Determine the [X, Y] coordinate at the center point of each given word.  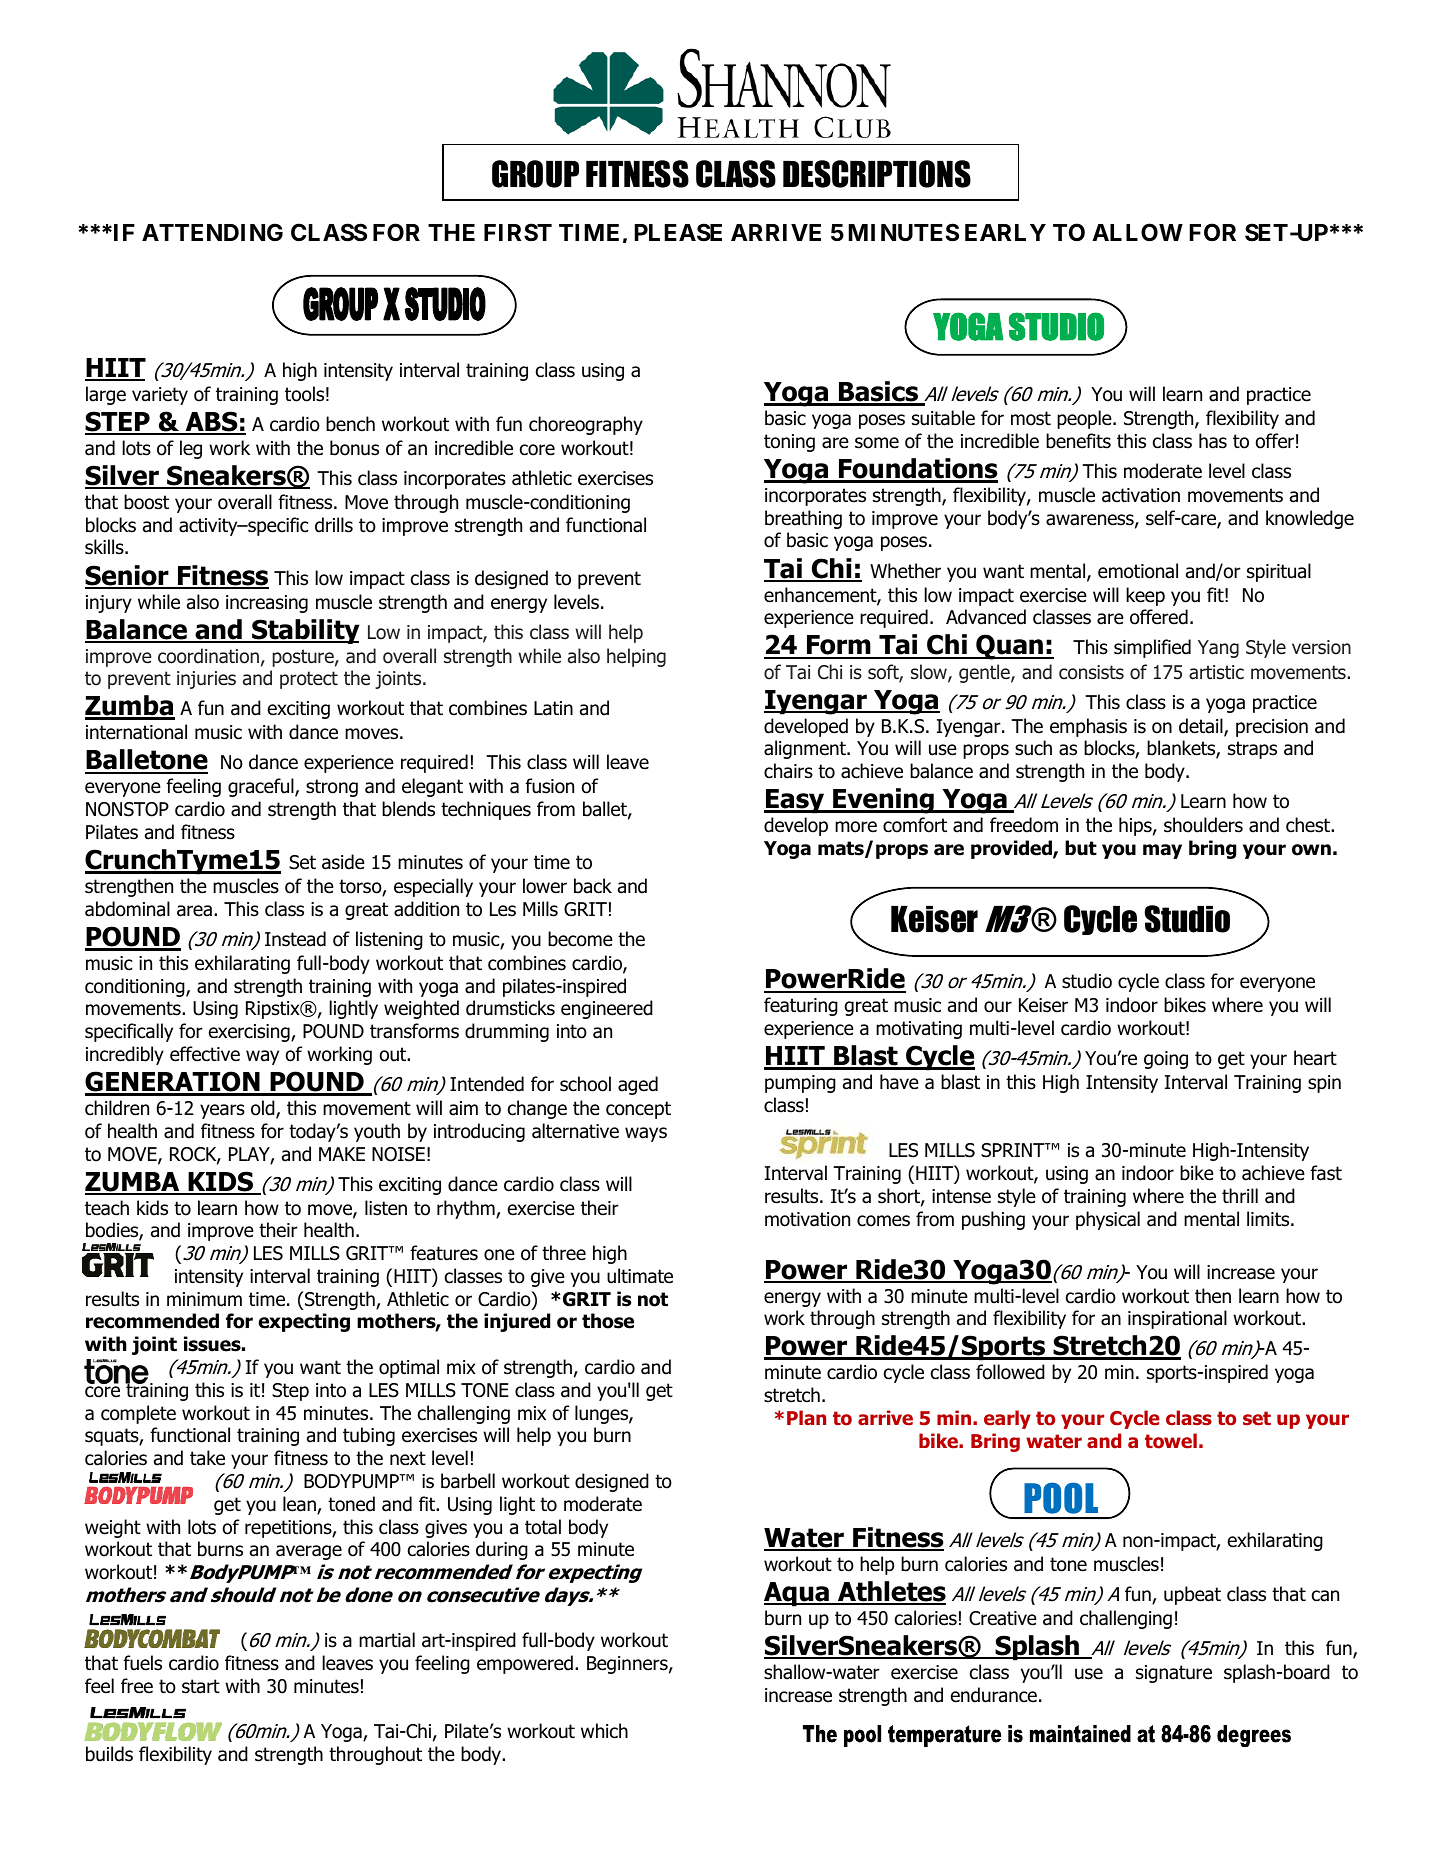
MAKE [342, 1154]
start [201, 1686]
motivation [807, 1219]
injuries [206, 680]
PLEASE [678, 232]
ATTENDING [212, 232]
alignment [806, 749]
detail [1202, 727]
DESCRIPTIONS [877, 174]
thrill [1240, 1195]
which [604, 1731]
